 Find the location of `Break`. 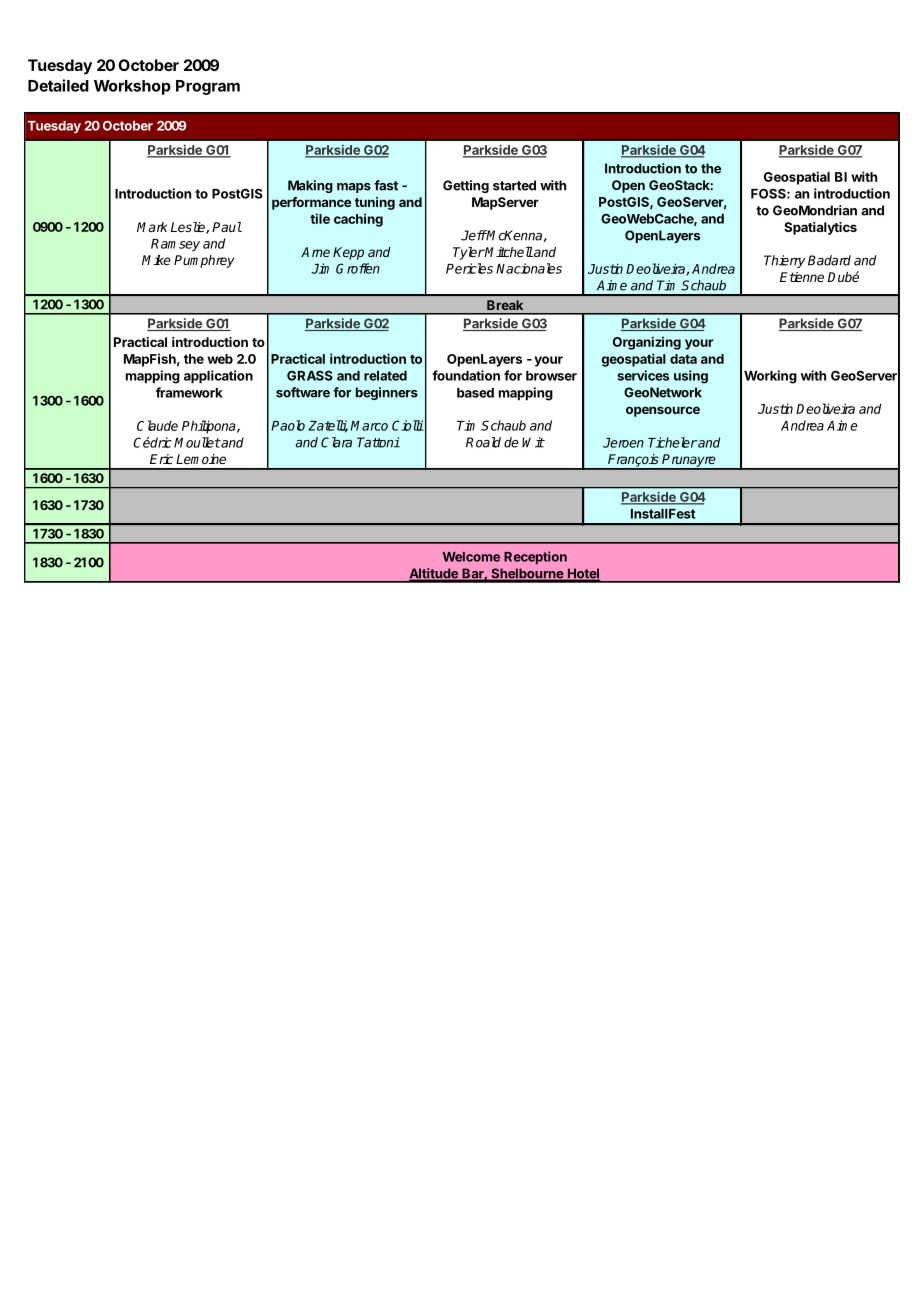

Break is located at coordinates (505, 305).
